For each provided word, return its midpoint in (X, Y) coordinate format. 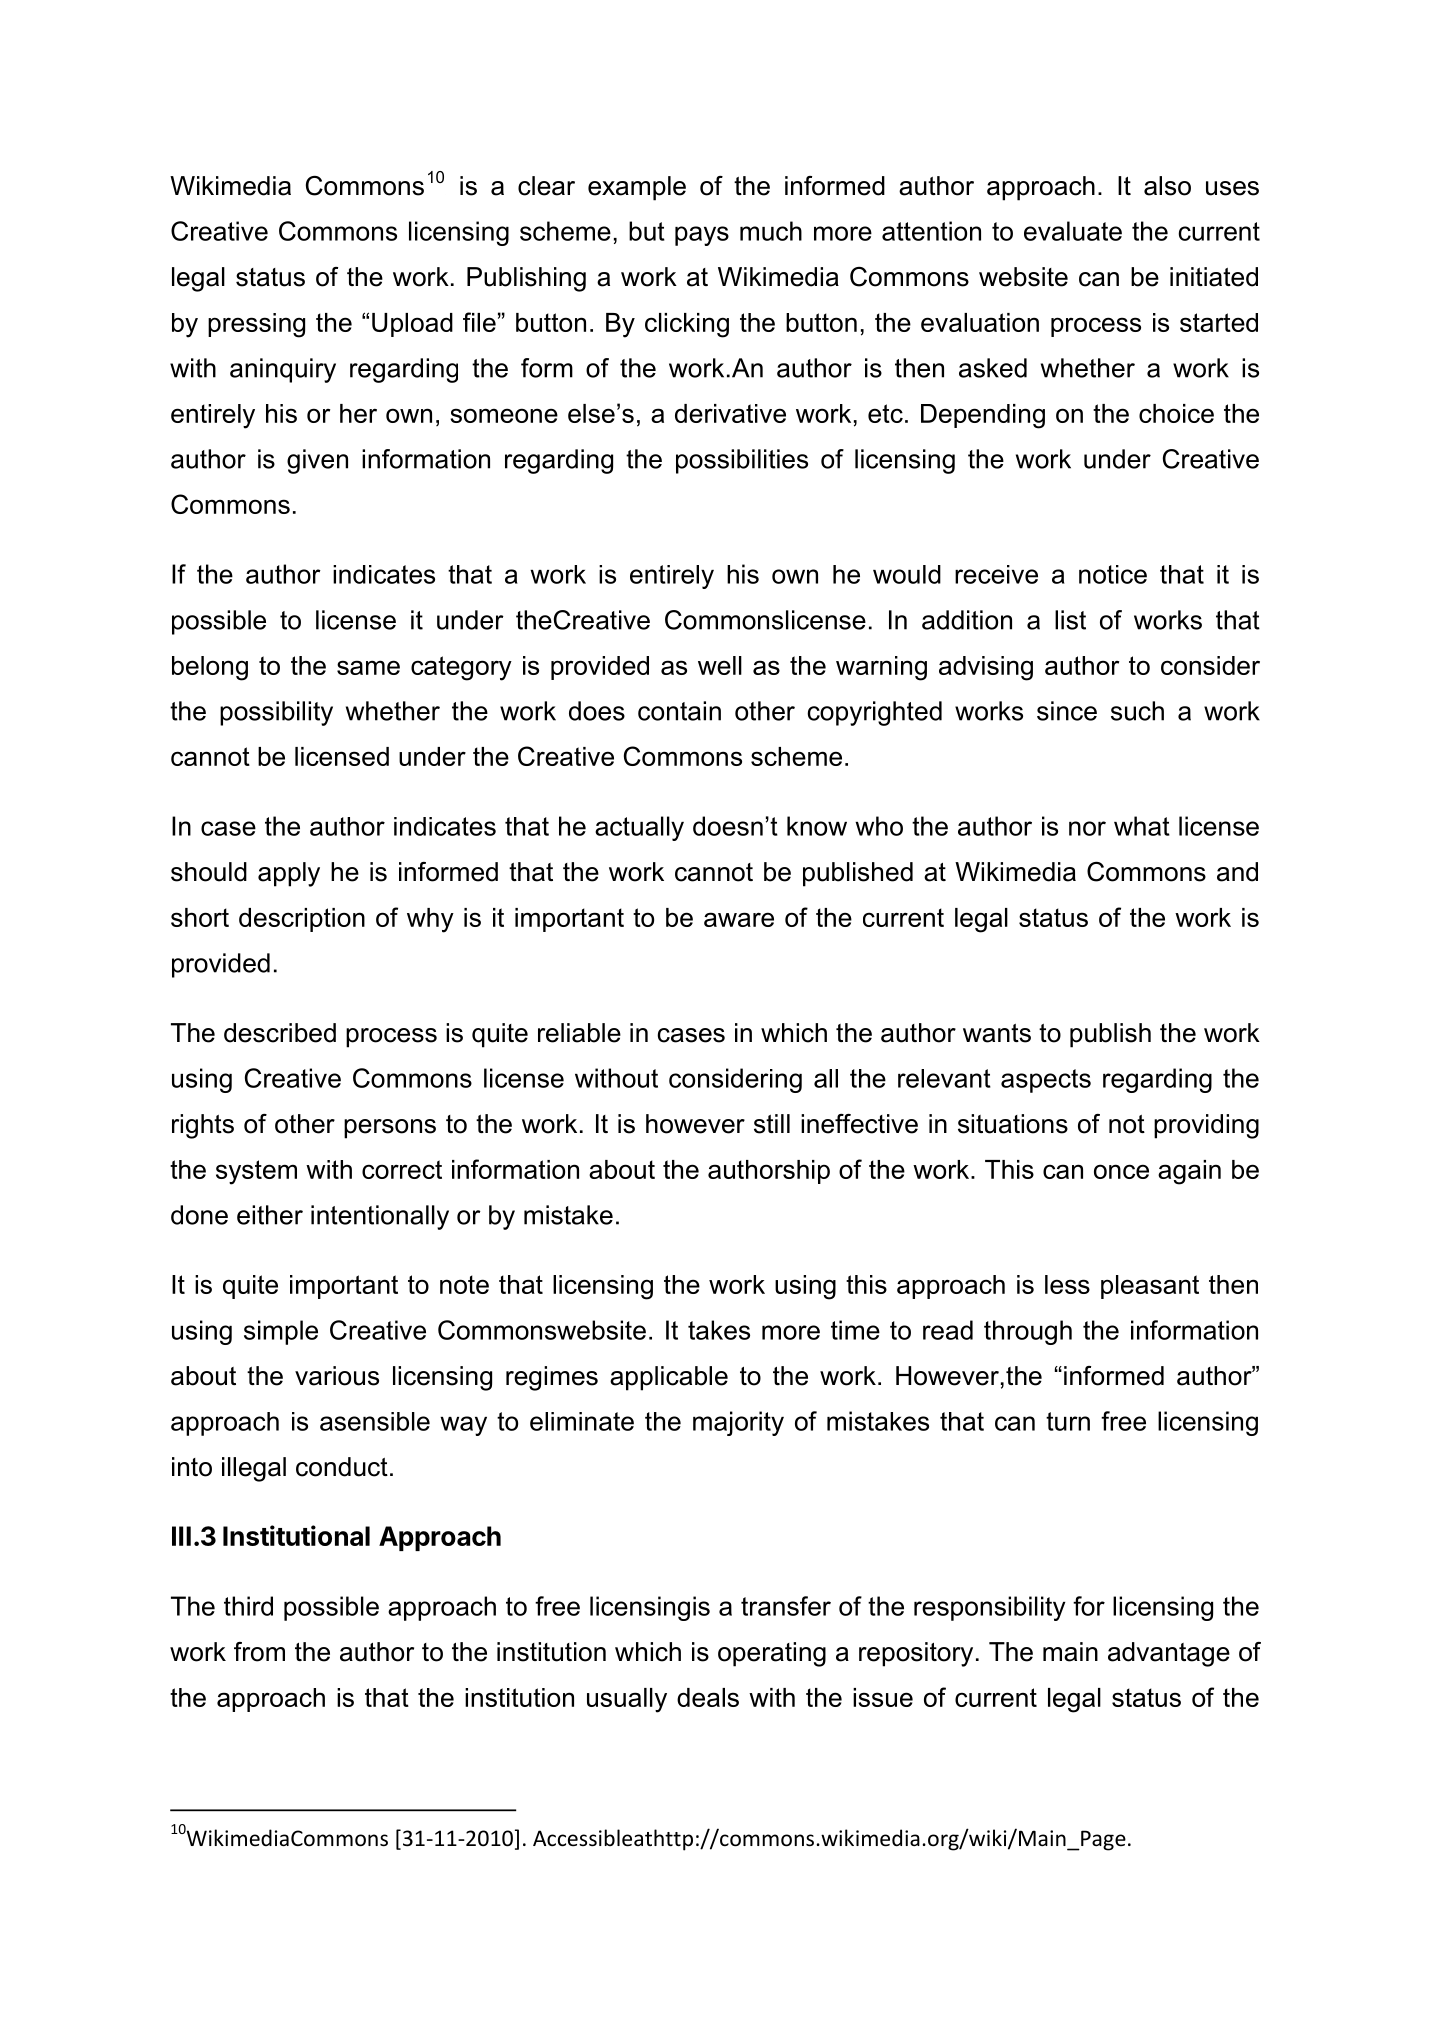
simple (281, 1332)
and (1237, 872)
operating (772, 1654)
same (368, 667)
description (302, 920)
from (259, 1652)
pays (702, 236)
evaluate (1073, 231)
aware (739, 919)
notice (1113, 574)
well (720, 665)
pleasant (1150, 1287)
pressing (256, 325)
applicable (669, 1378)
